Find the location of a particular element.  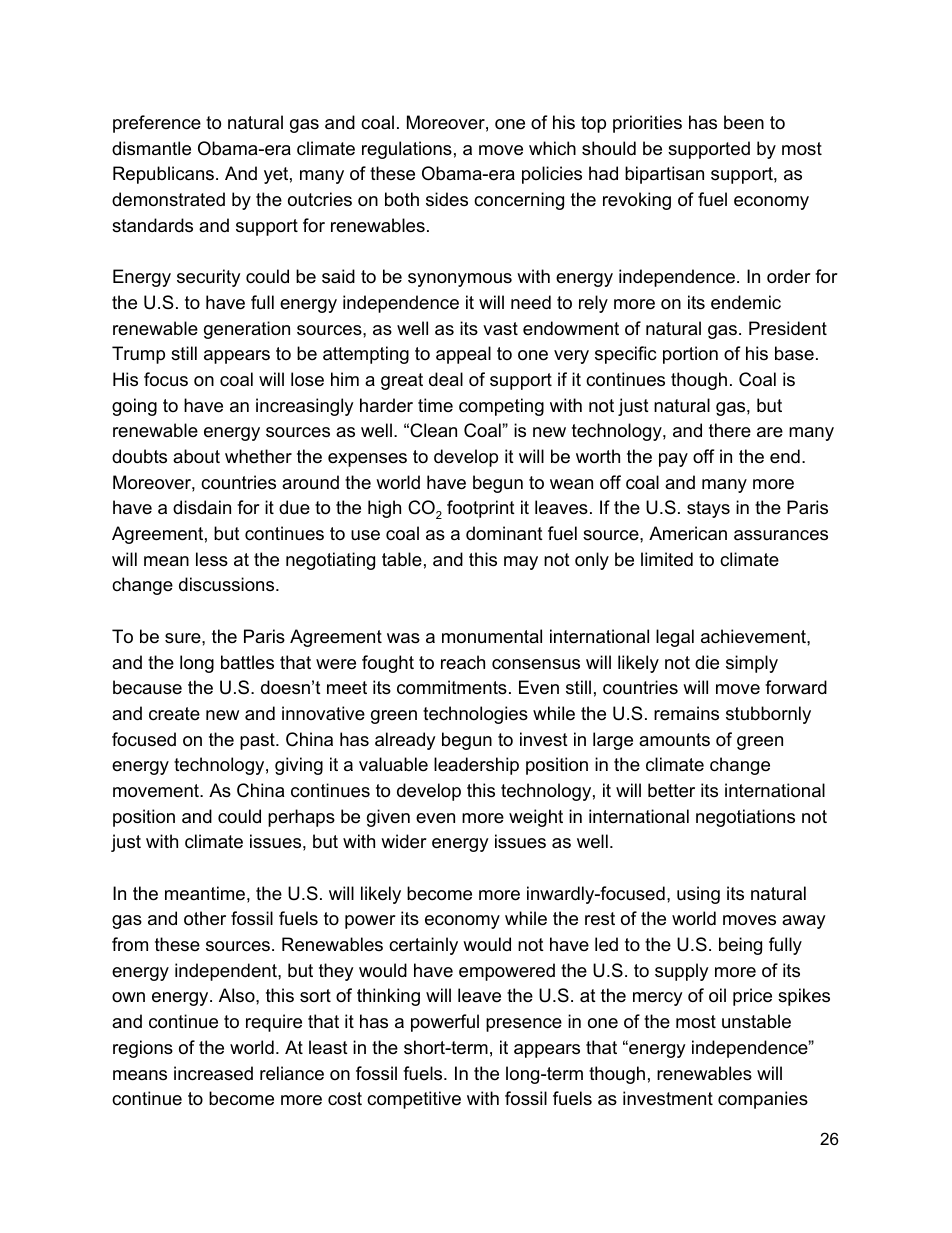

regulations is located at coordinates (407, 150).
